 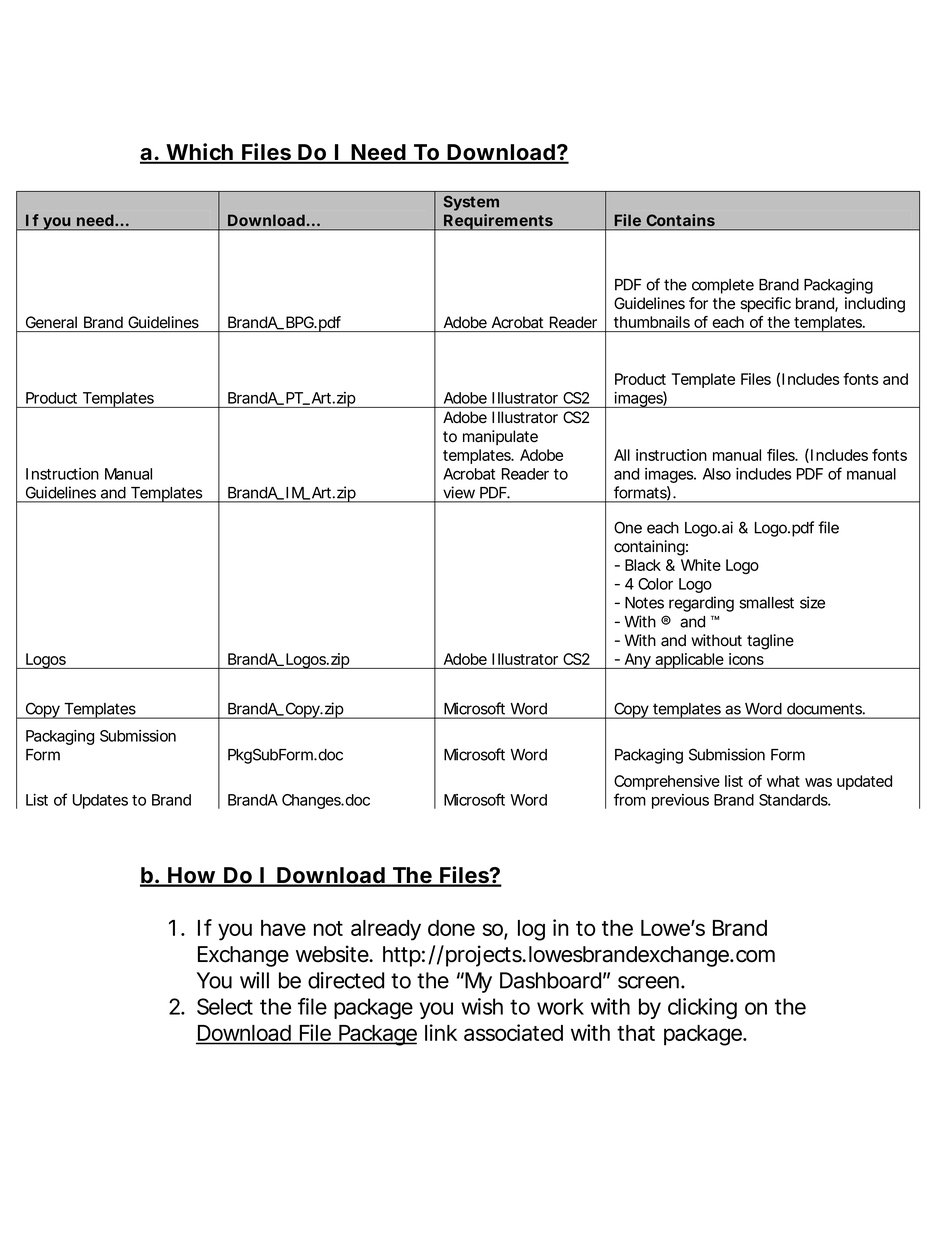 I want to click on Notes, so click(x=644, y=603).
